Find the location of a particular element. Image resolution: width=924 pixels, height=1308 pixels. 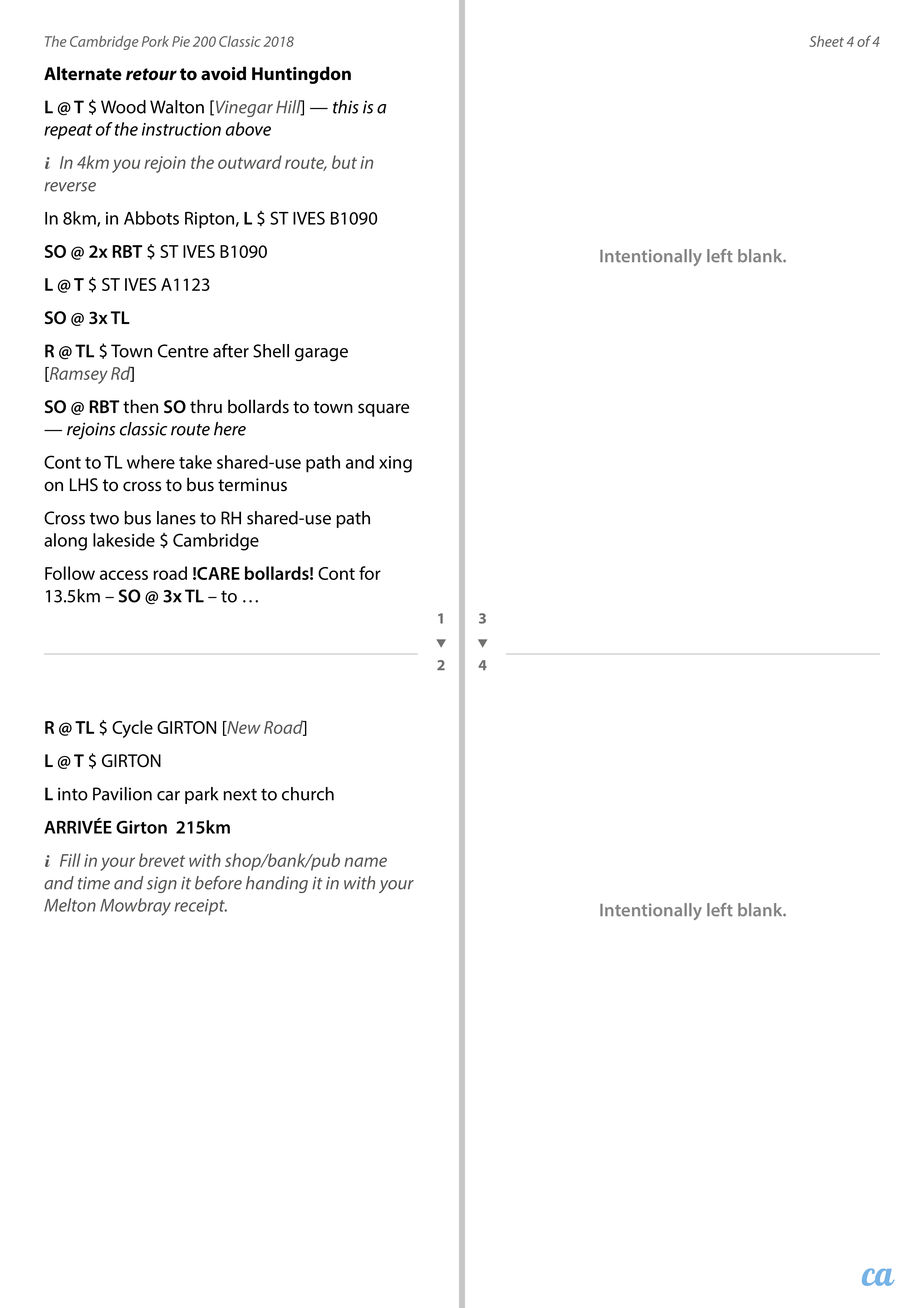

retour is located at coordinates (151, 74).
